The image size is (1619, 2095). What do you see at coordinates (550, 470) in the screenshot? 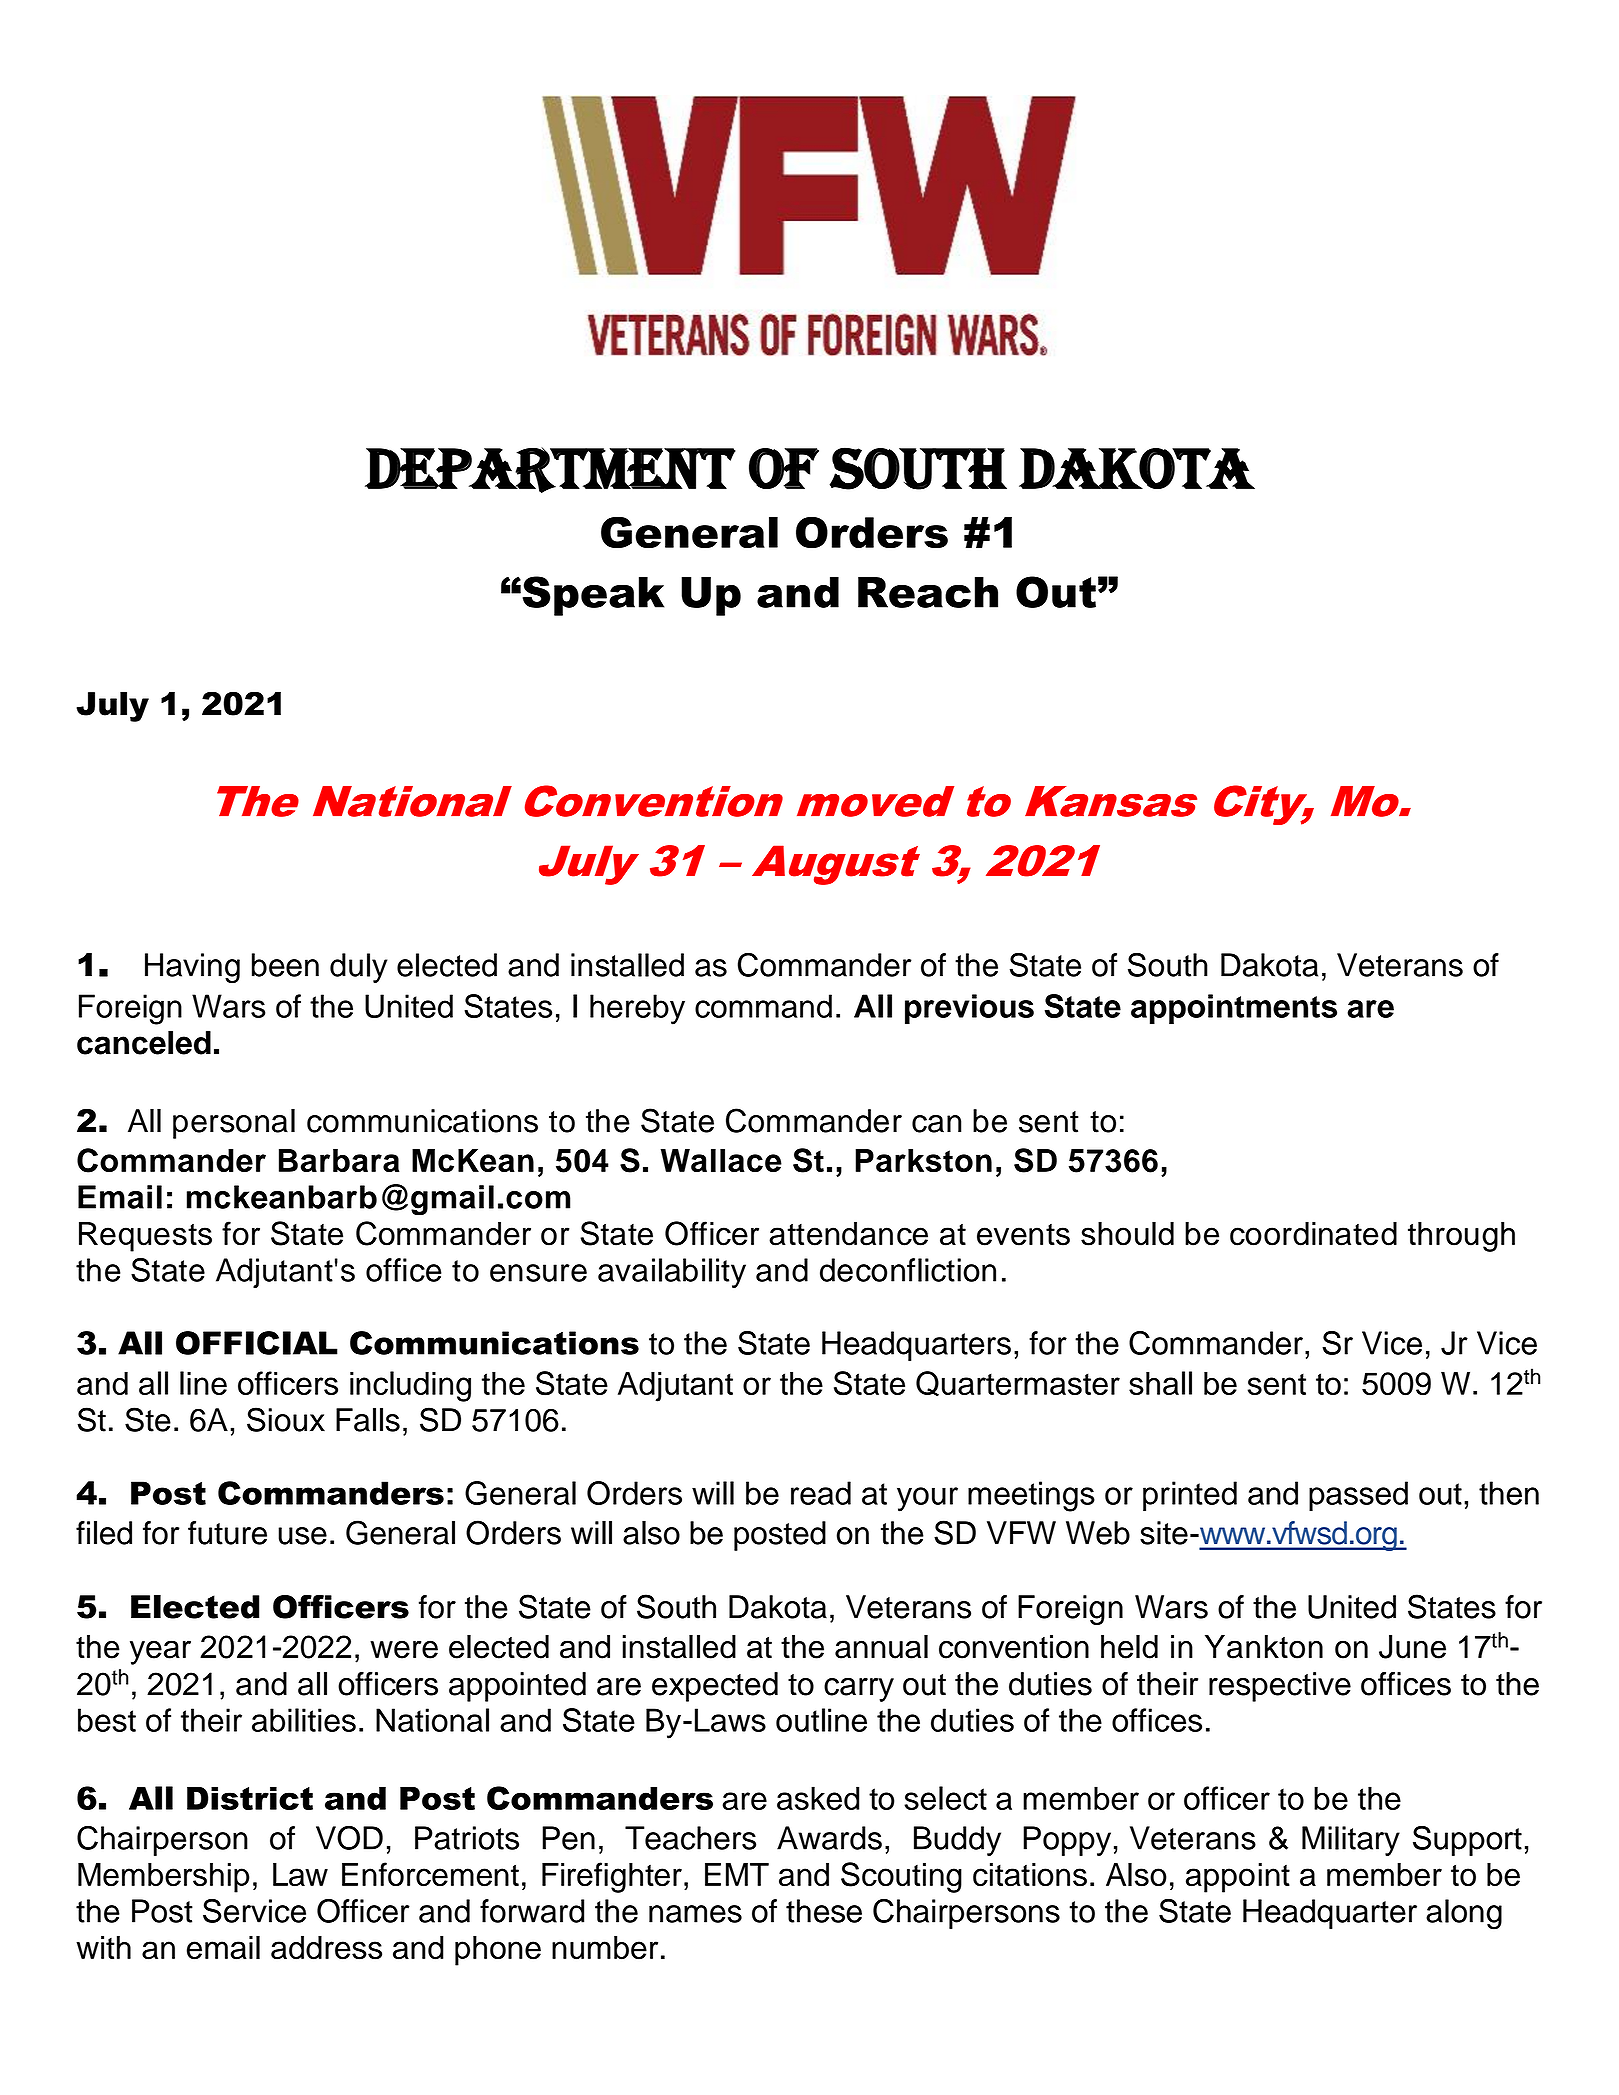
I see `DEPARTMENT` at bounding box center [550, 470].
